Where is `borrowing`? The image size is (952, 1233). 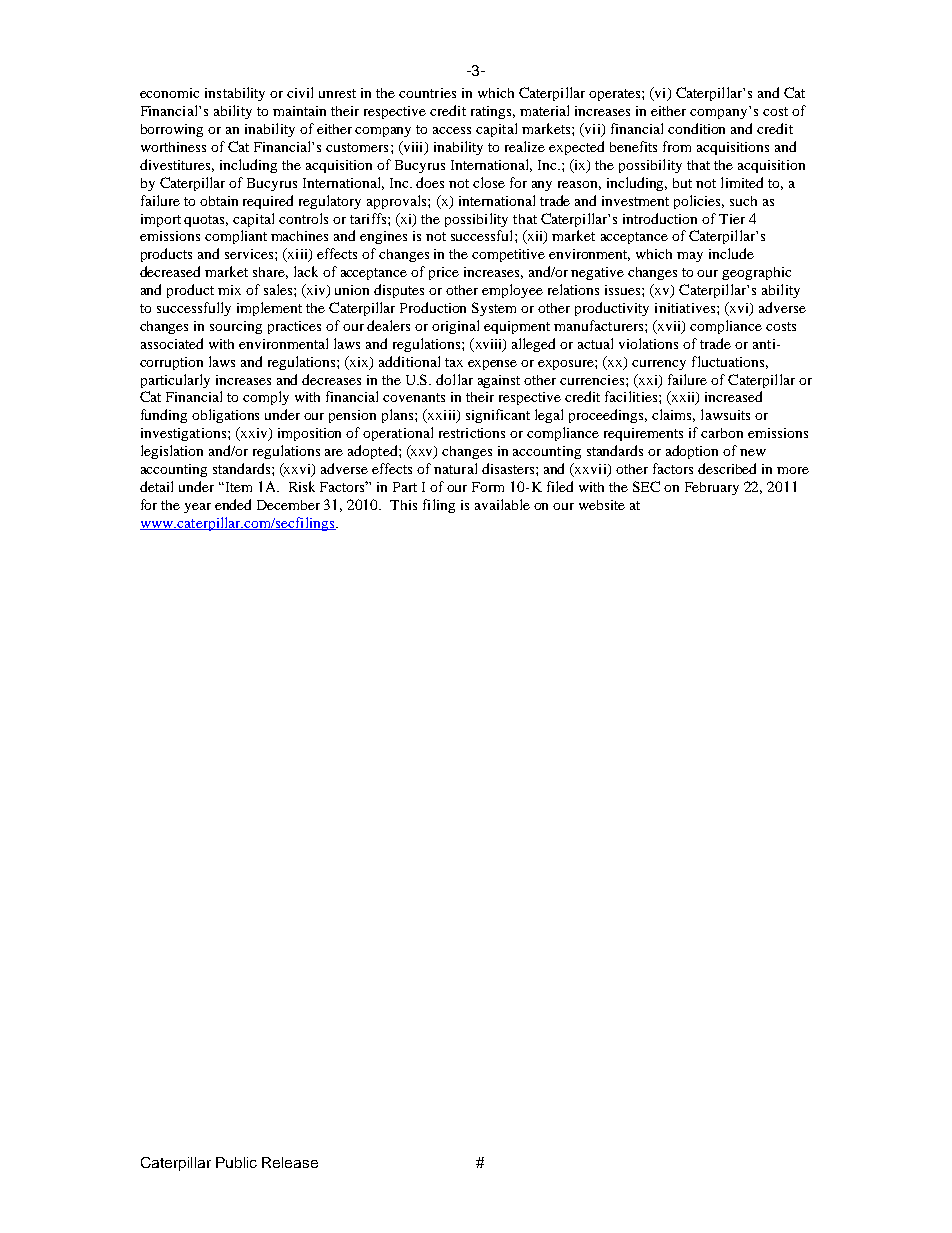 borrowing is located at coordinates (172, 130).
